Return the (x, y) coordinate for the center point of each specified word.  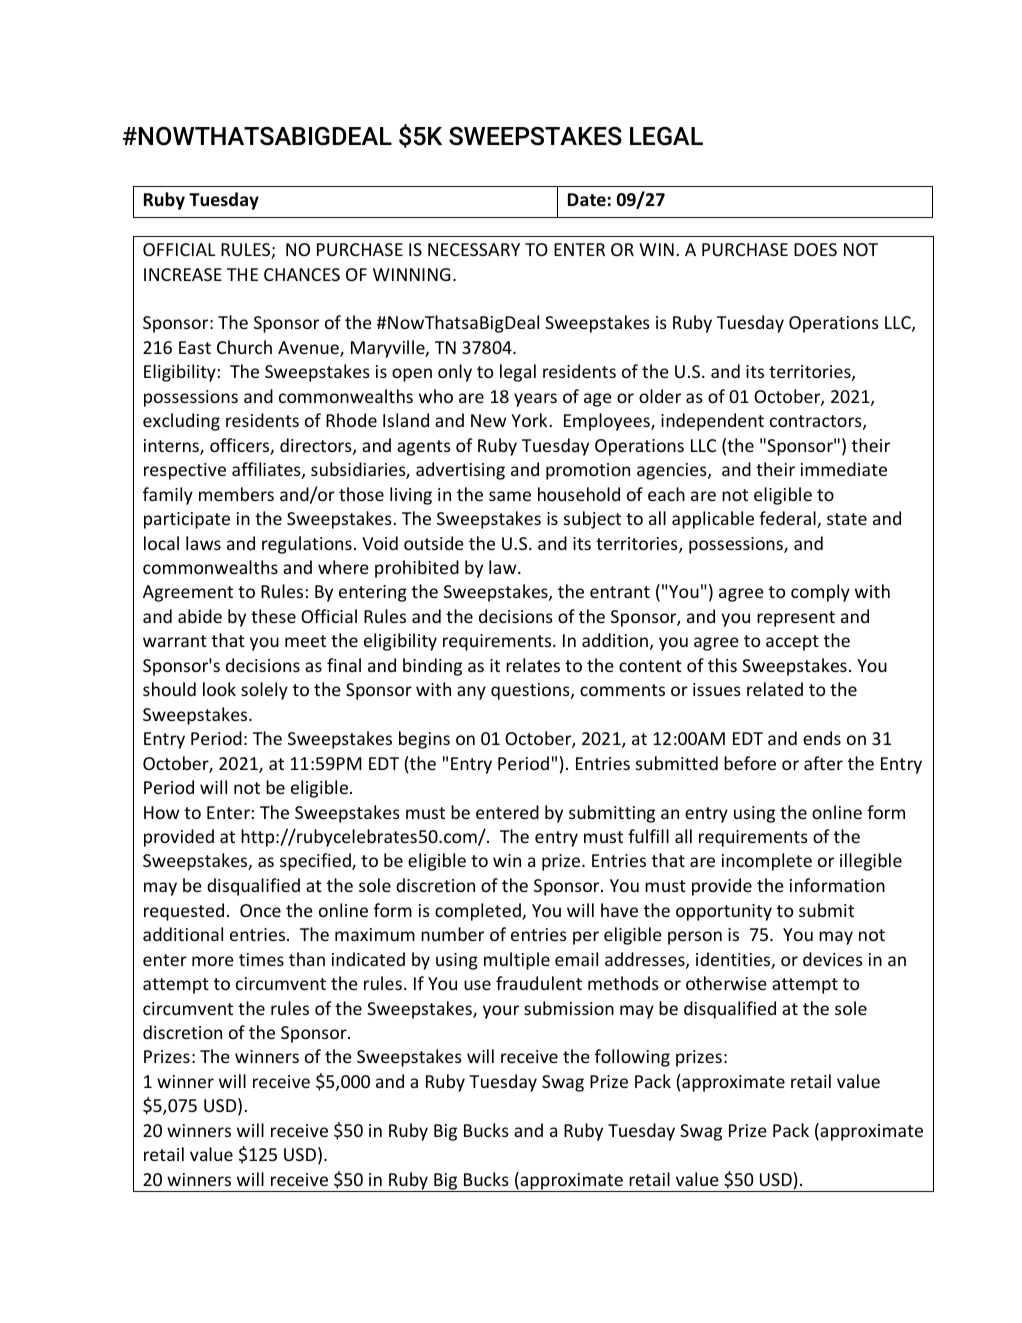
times (261, 959)
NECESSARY (474, 249)
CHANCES (302, 274)
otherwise (726, 983)
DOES (815, 249)
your (501, 1012)
